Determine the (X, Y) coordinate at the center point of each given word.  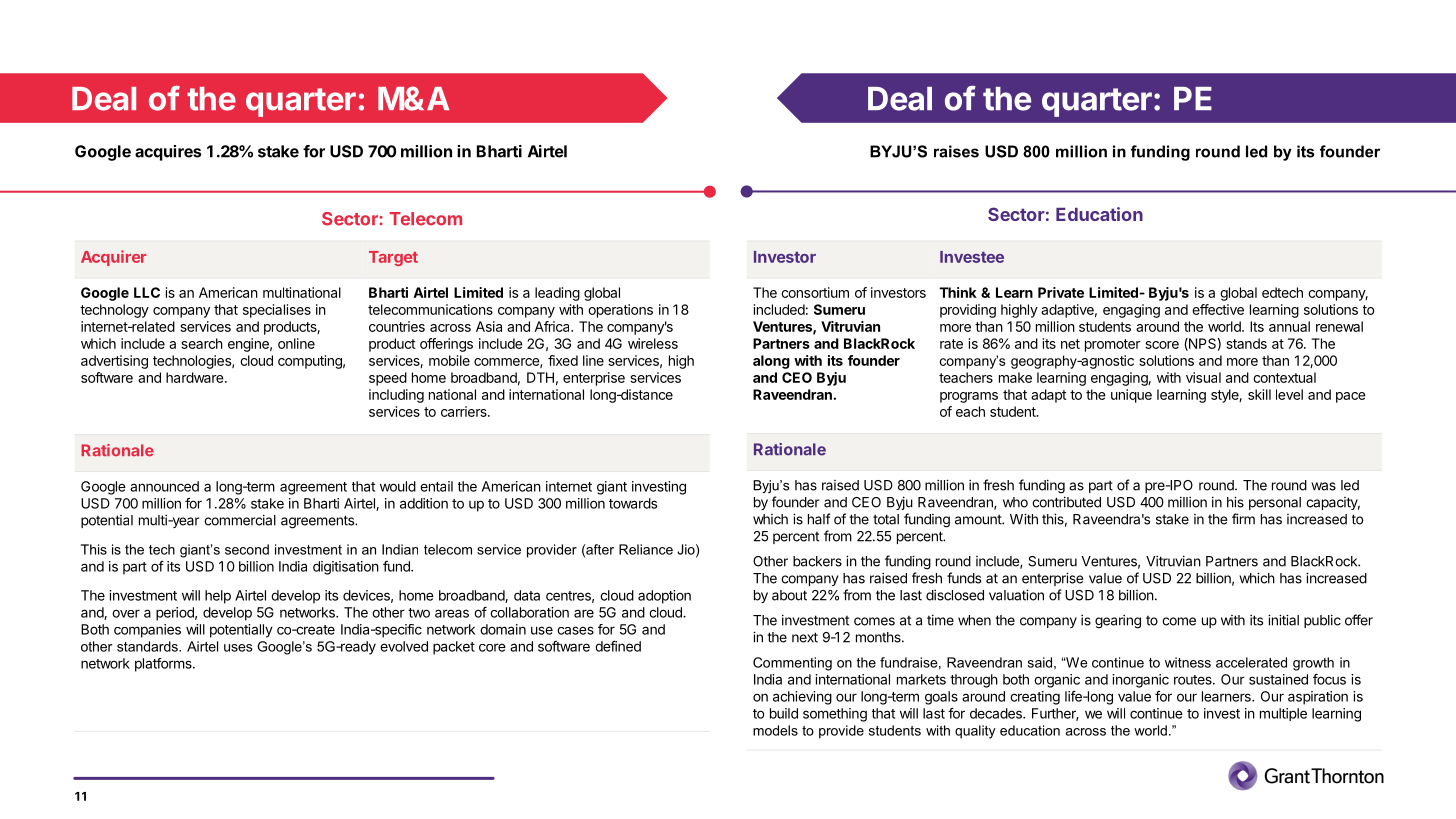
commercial (240, 520)
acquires (168, 153)
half (819, 519)
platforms (164, 665)
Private (1061, 292)
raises (956, 151)
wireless (653, 343)
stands (1246, 343)
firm (1243, 519)
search (202, 343)
